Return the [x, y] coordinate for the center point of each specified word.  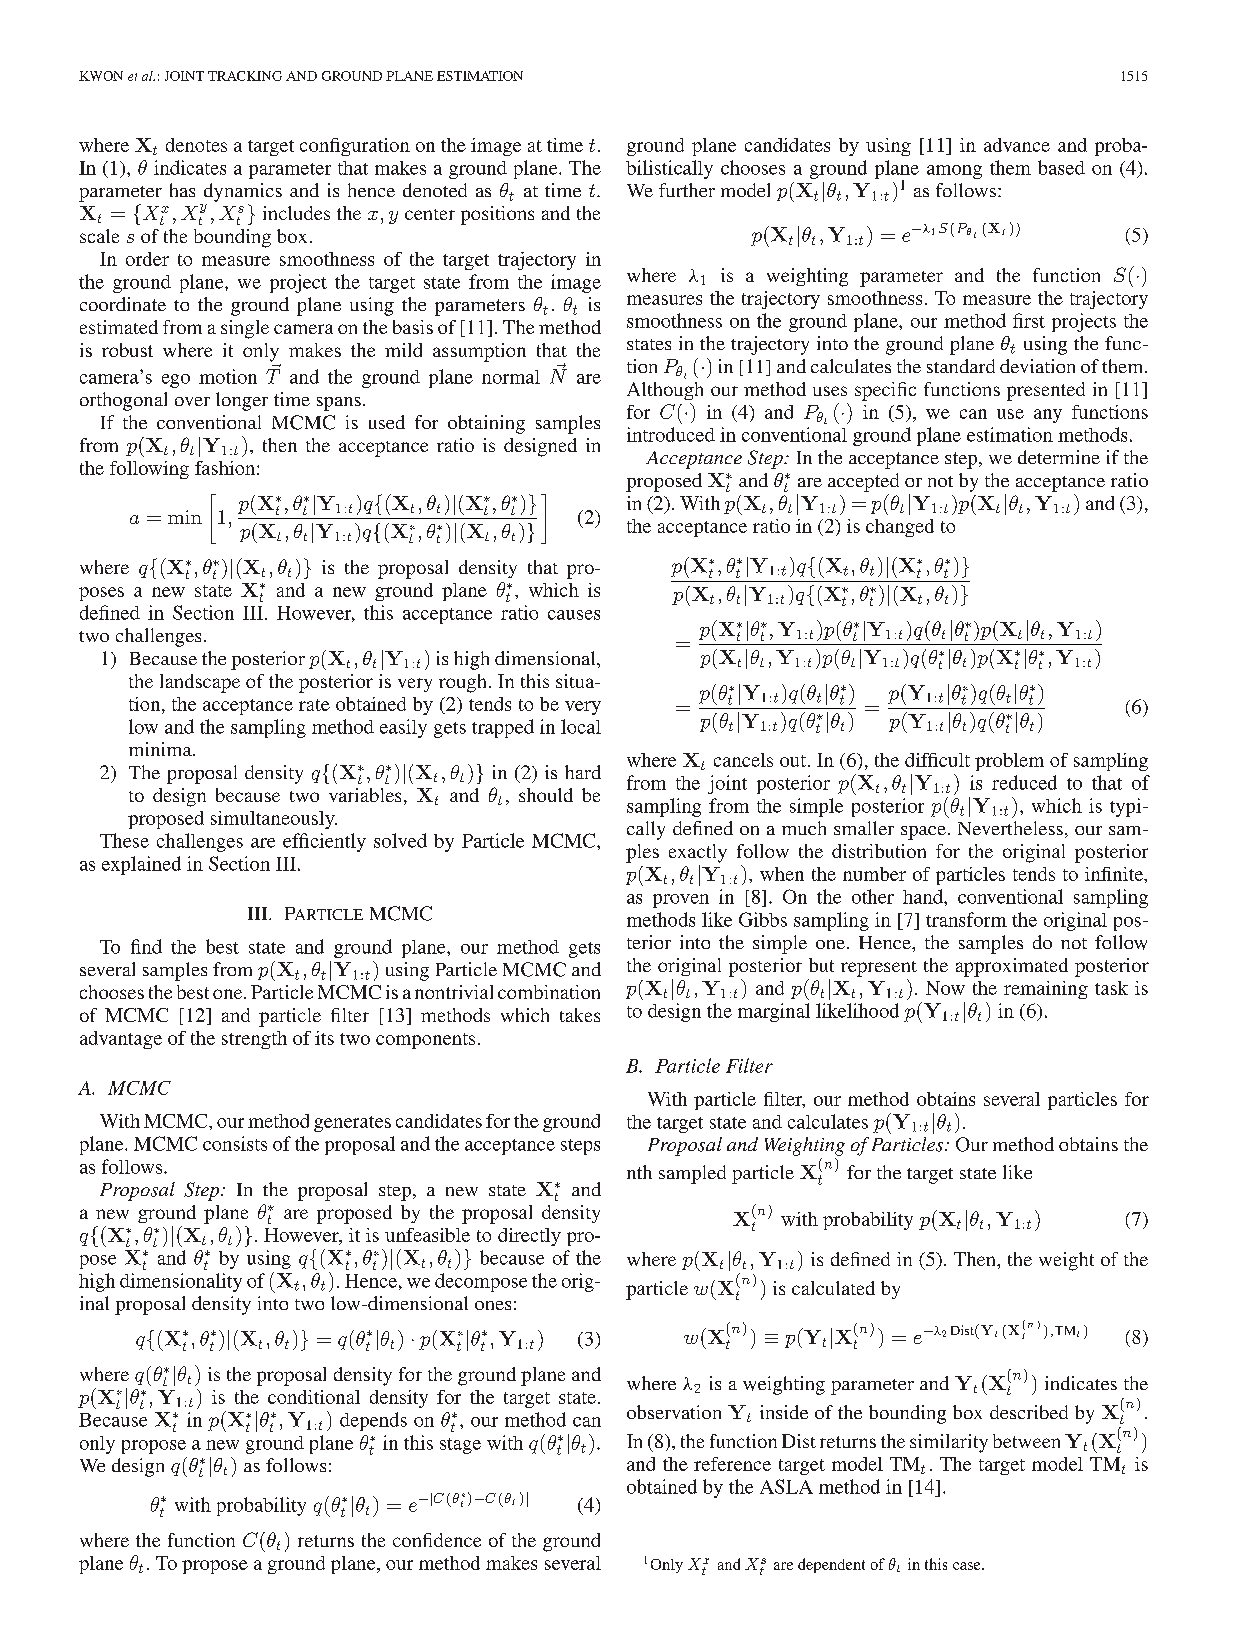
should [546, 795]
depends [373, 1421]
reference [732, 1464]
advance [1017, 145]
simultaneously [274, 820]
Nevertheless [1010, 828]
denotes [196, 145]
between [1026, 1441]
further [687, 190]
